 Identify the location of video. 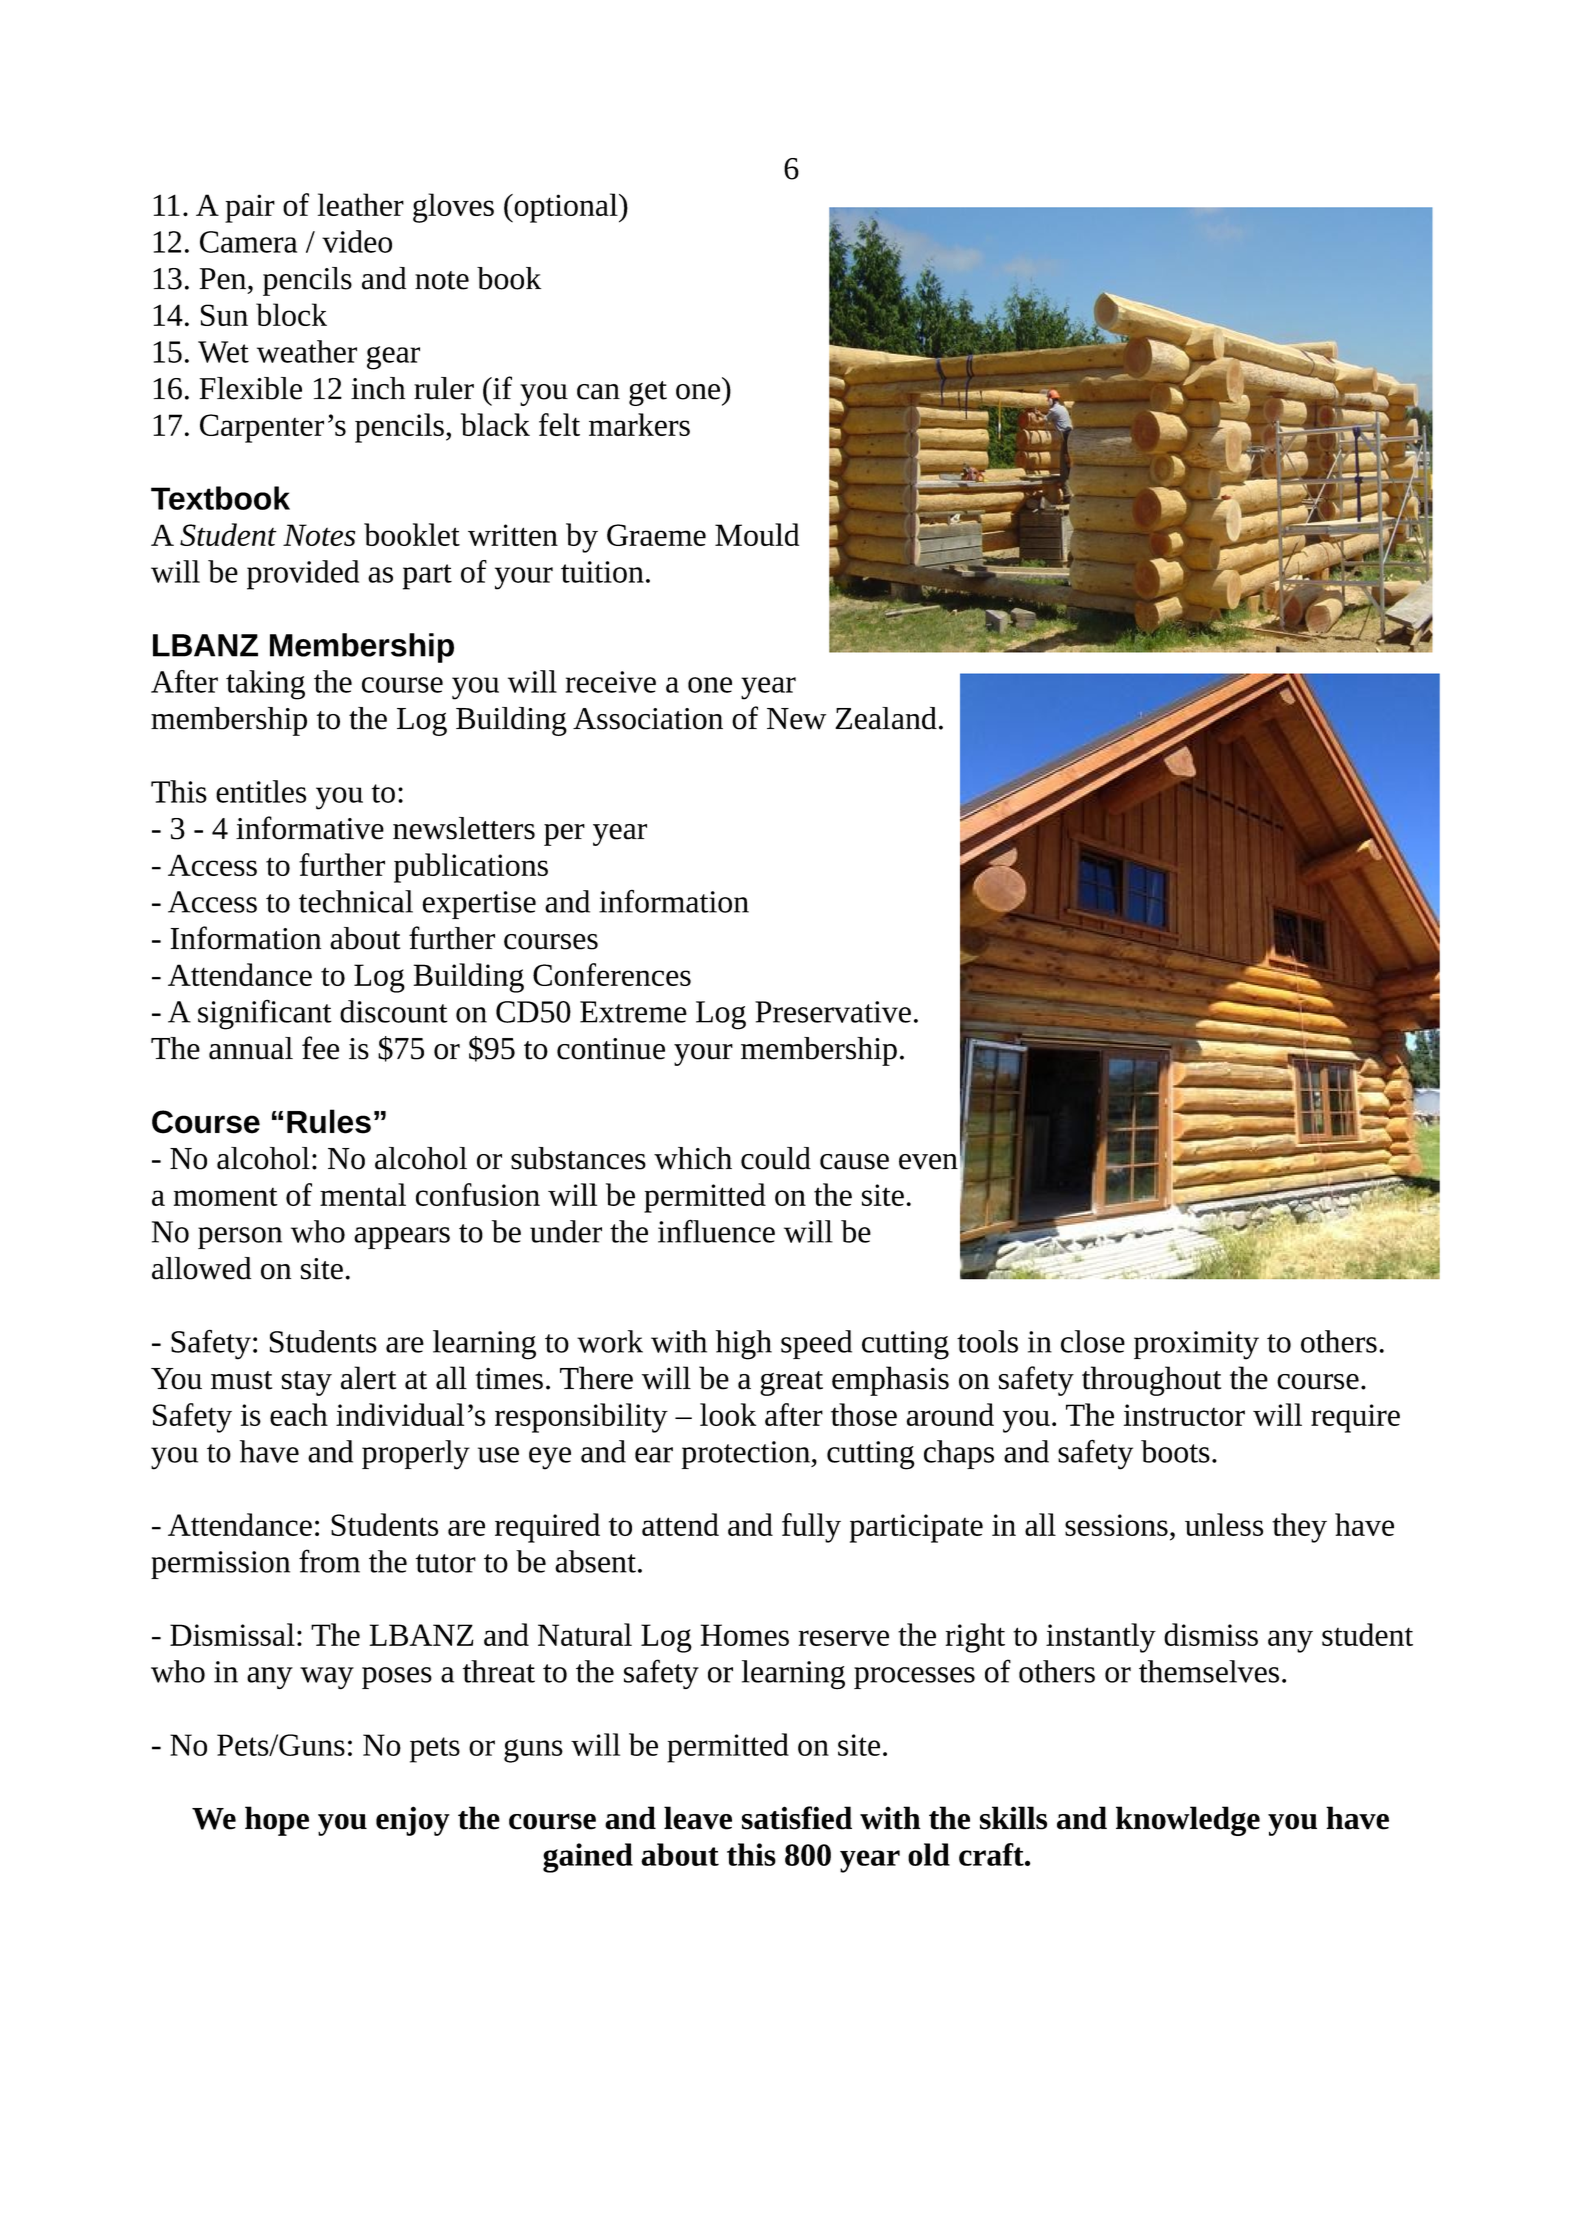
(357, 241).
